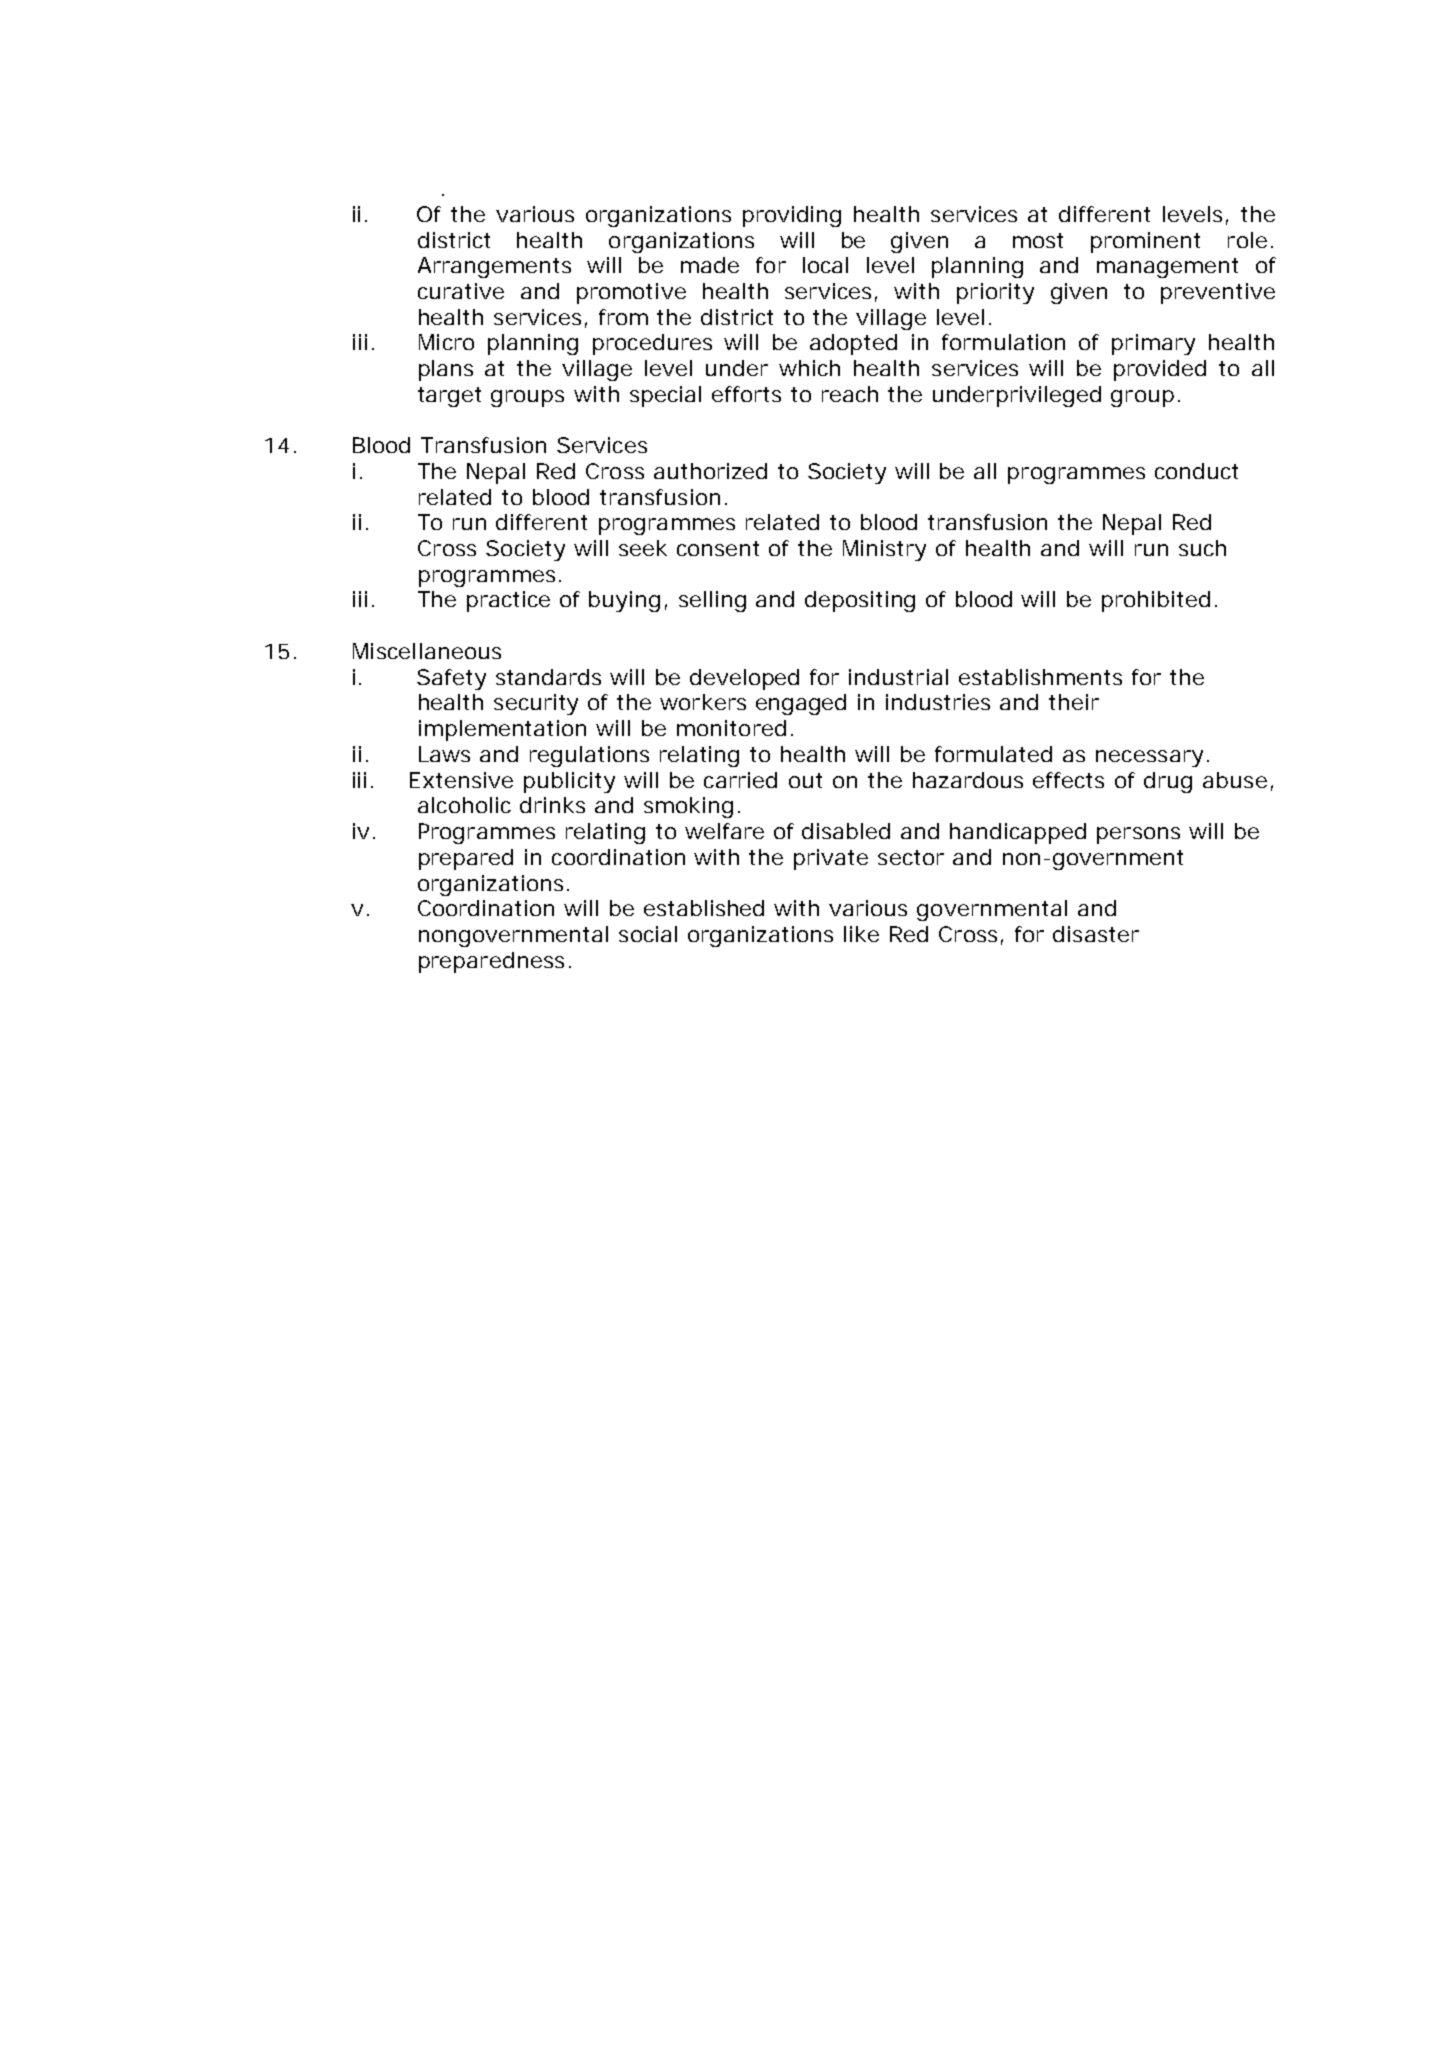 The image size is (1451, 2053). What do you see at coordinates (494, 267) in the screenshot?
I see `Arrangements` at bounding box center [494, 267].
